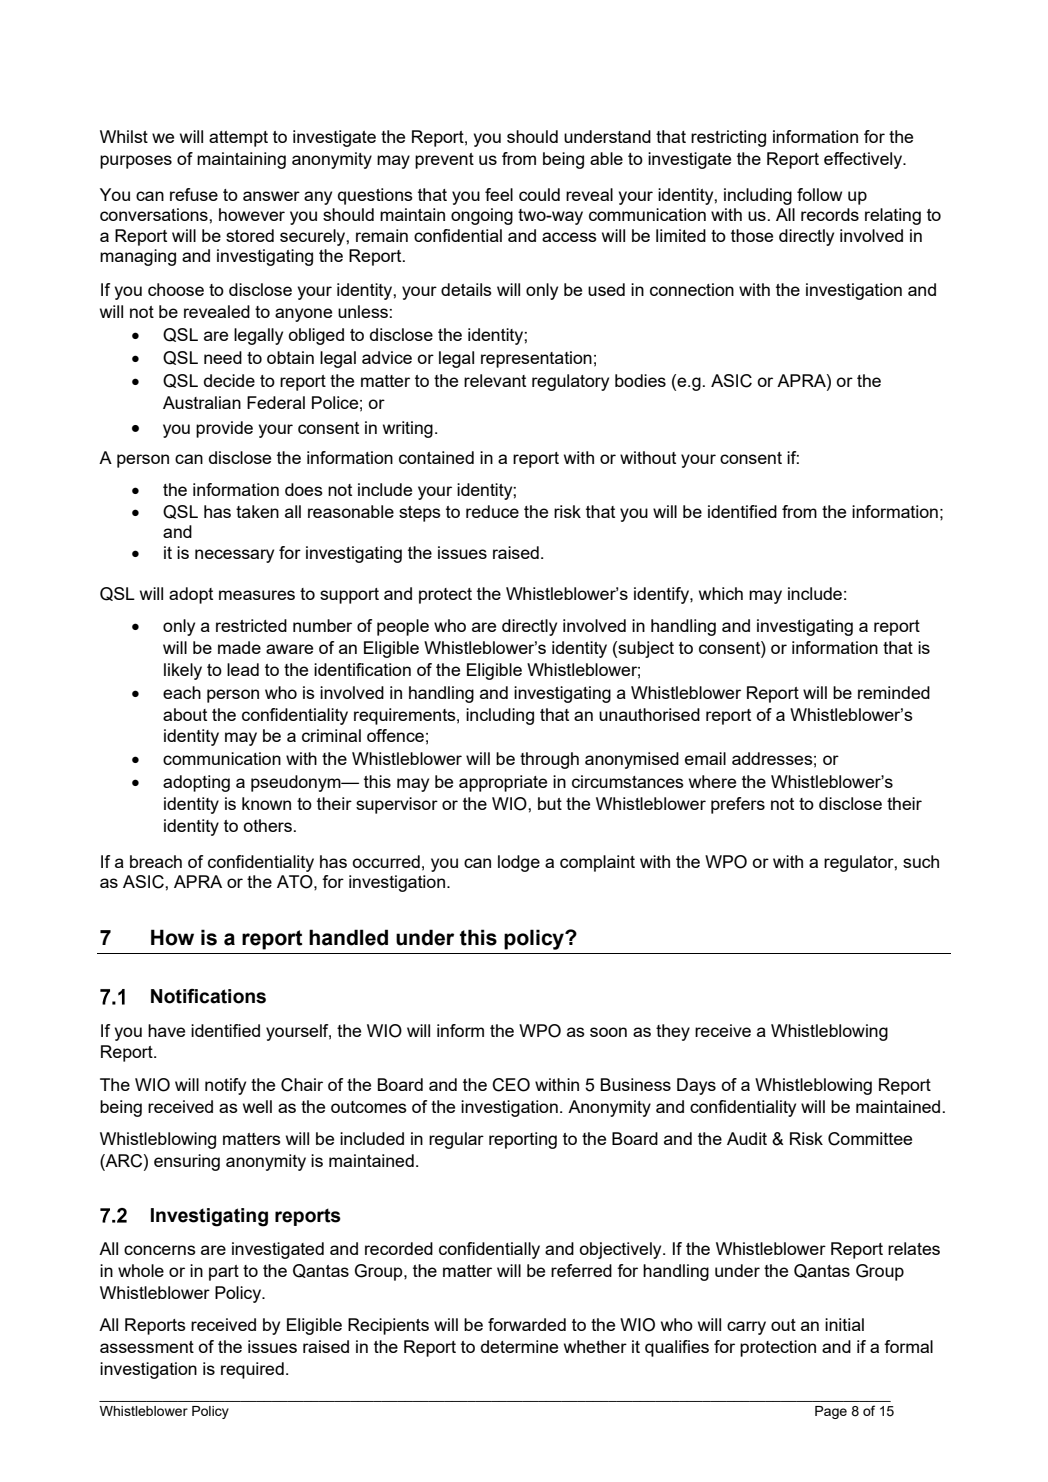 Image resolution: width=1048 pixels, height=1482 pixels. Describe the element at coordinates (819, 194) in the screenshot. I see `follow` at that location.
